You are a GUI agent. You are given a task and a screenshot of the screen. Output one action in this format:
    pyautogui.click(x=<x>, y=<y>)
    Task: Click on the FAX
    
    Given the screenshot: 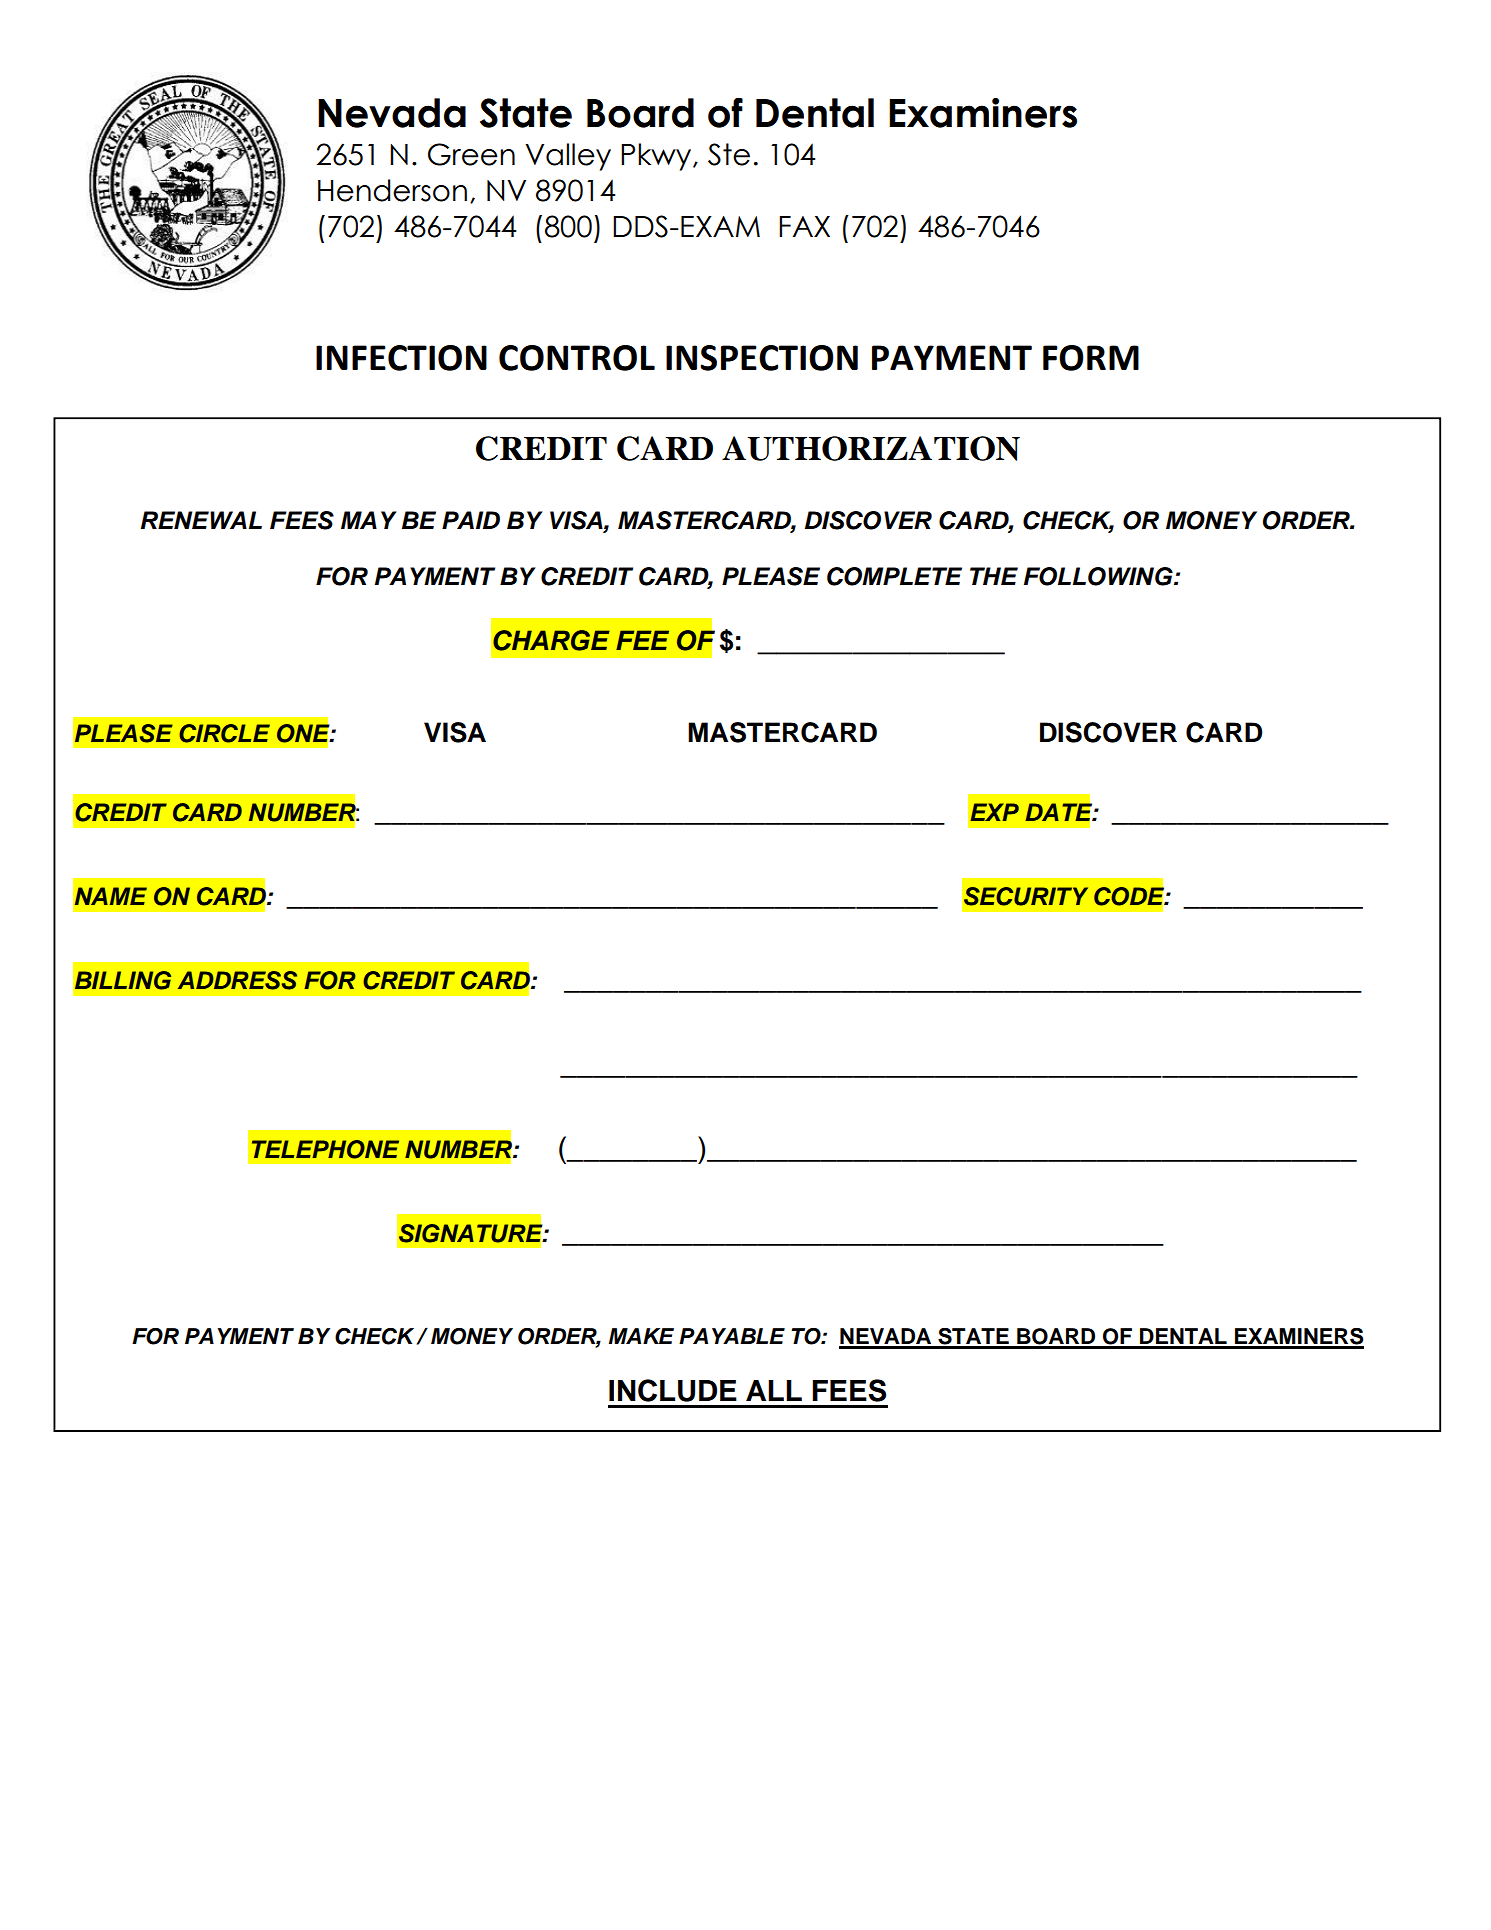 What is the action you would take?
    pyautogui.click(x=804, y=226)
